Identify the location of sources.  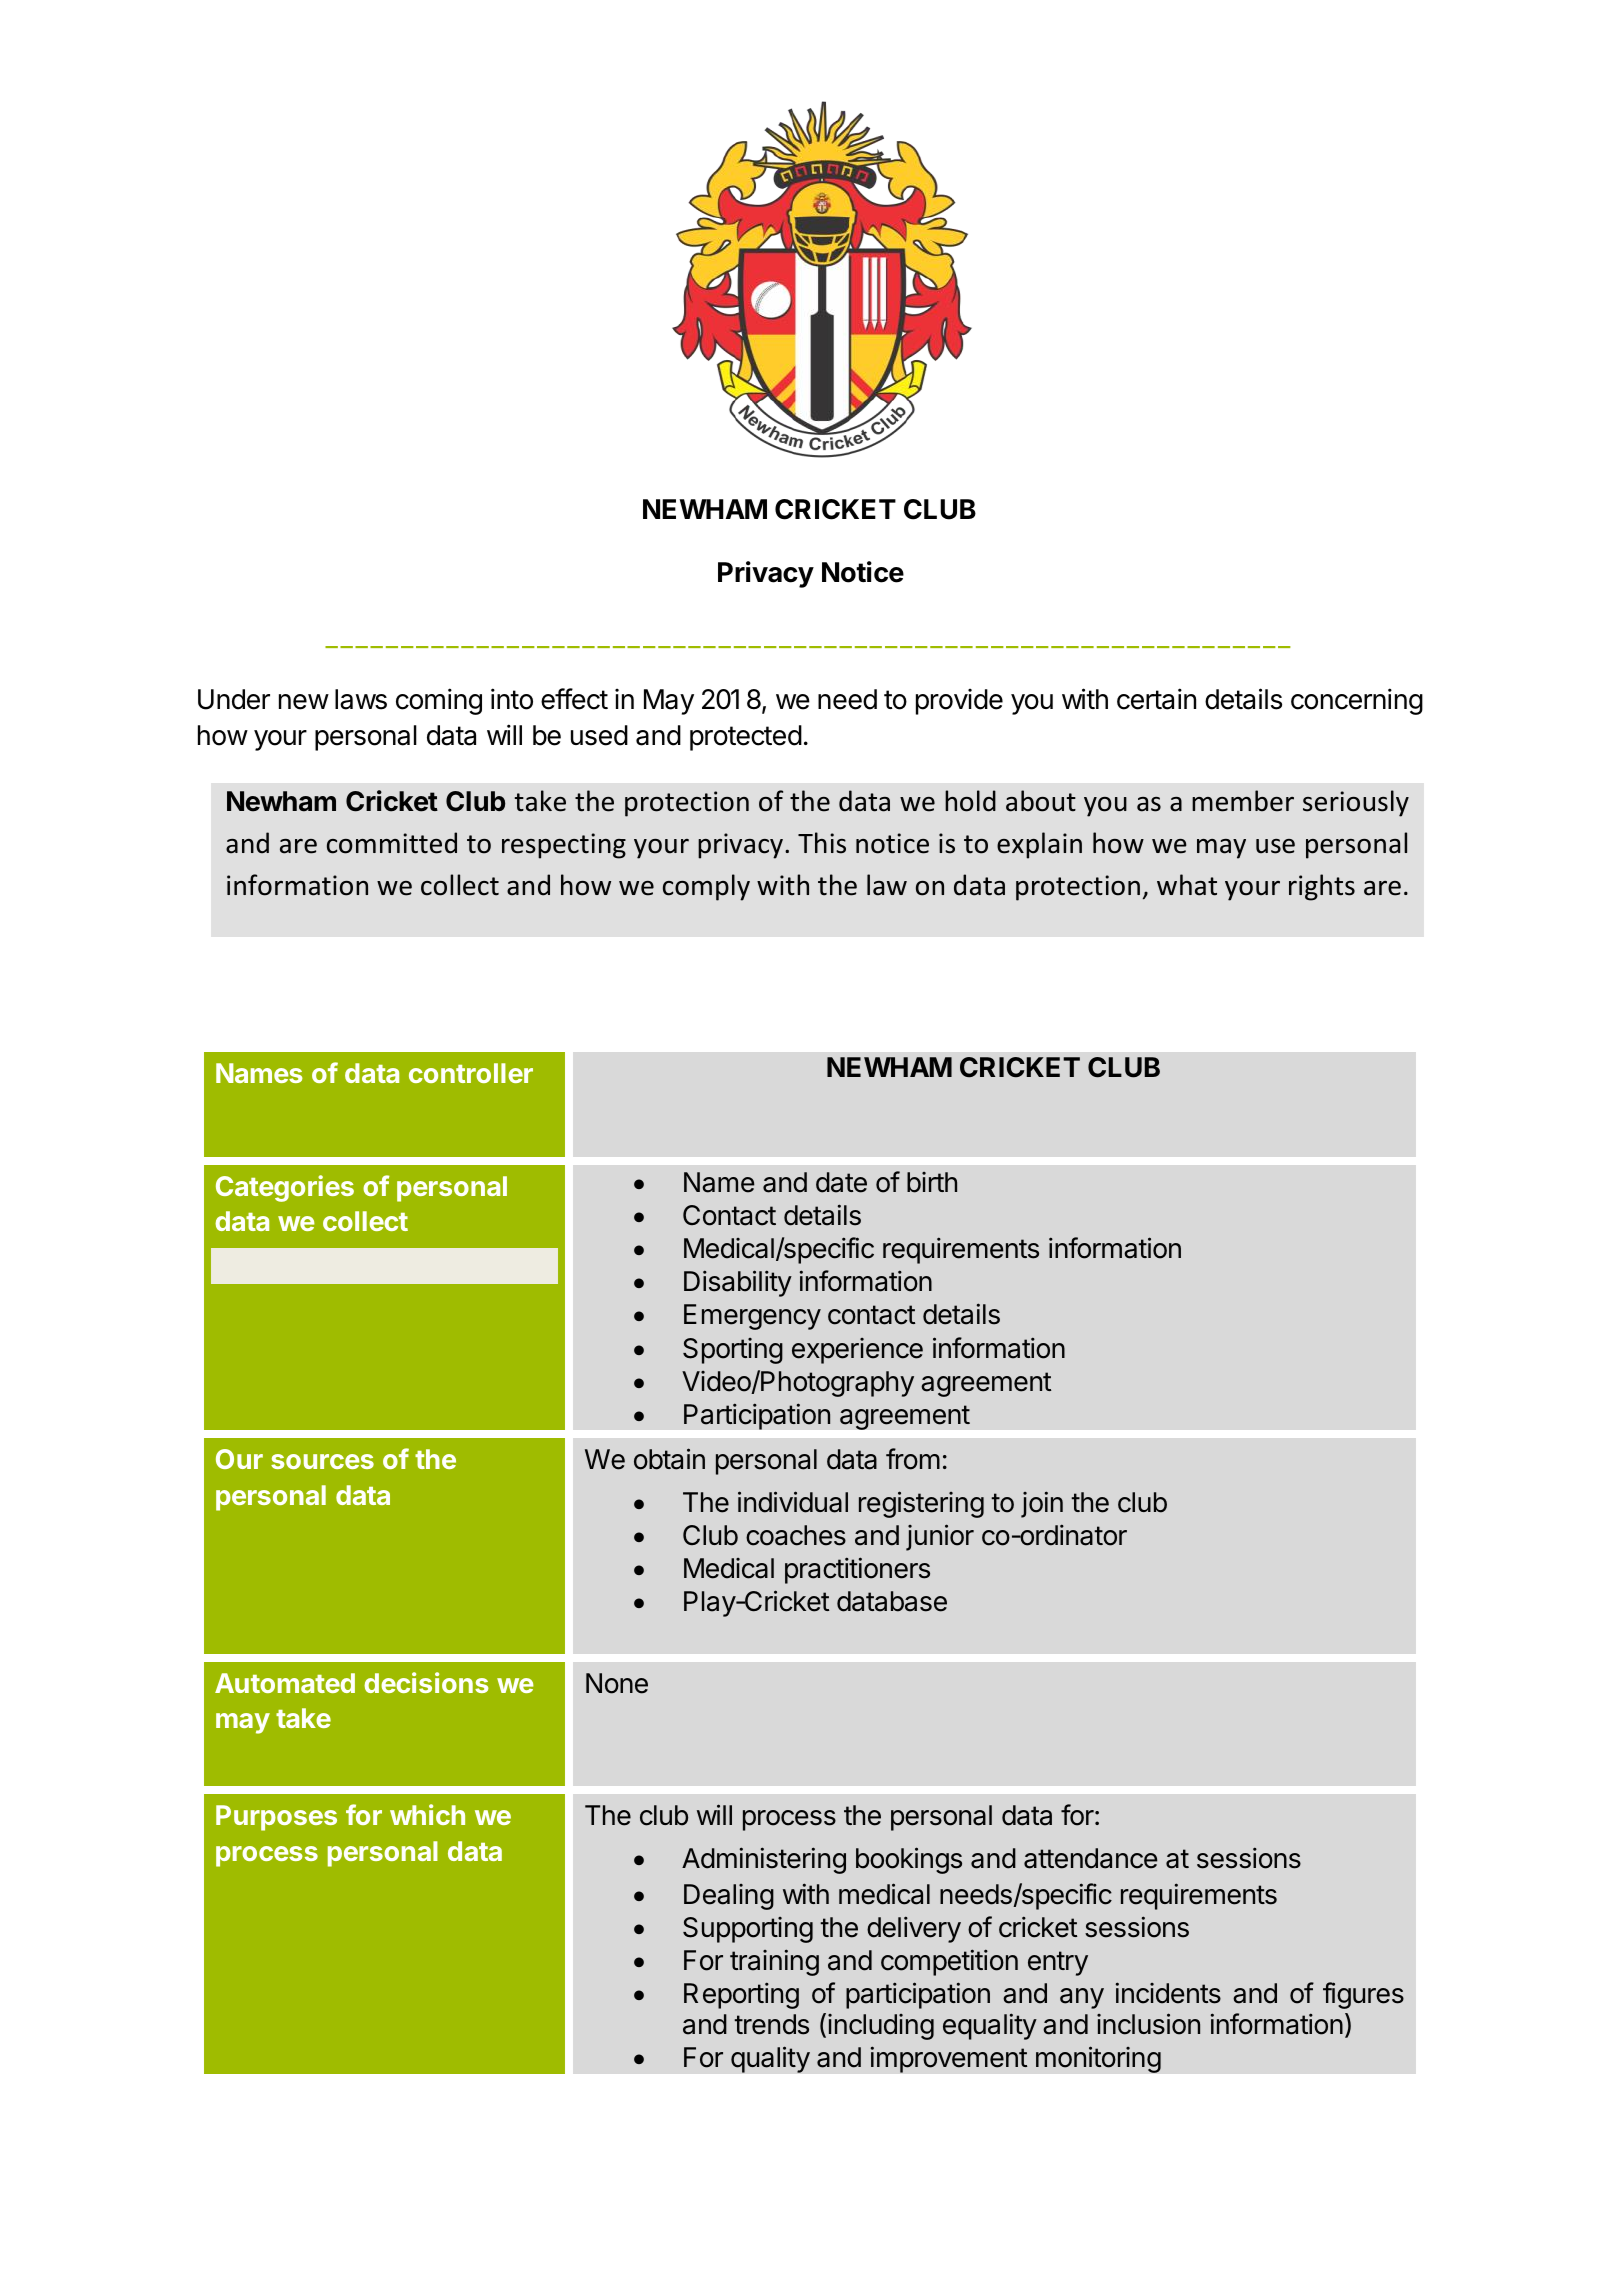
(322, 1461).
